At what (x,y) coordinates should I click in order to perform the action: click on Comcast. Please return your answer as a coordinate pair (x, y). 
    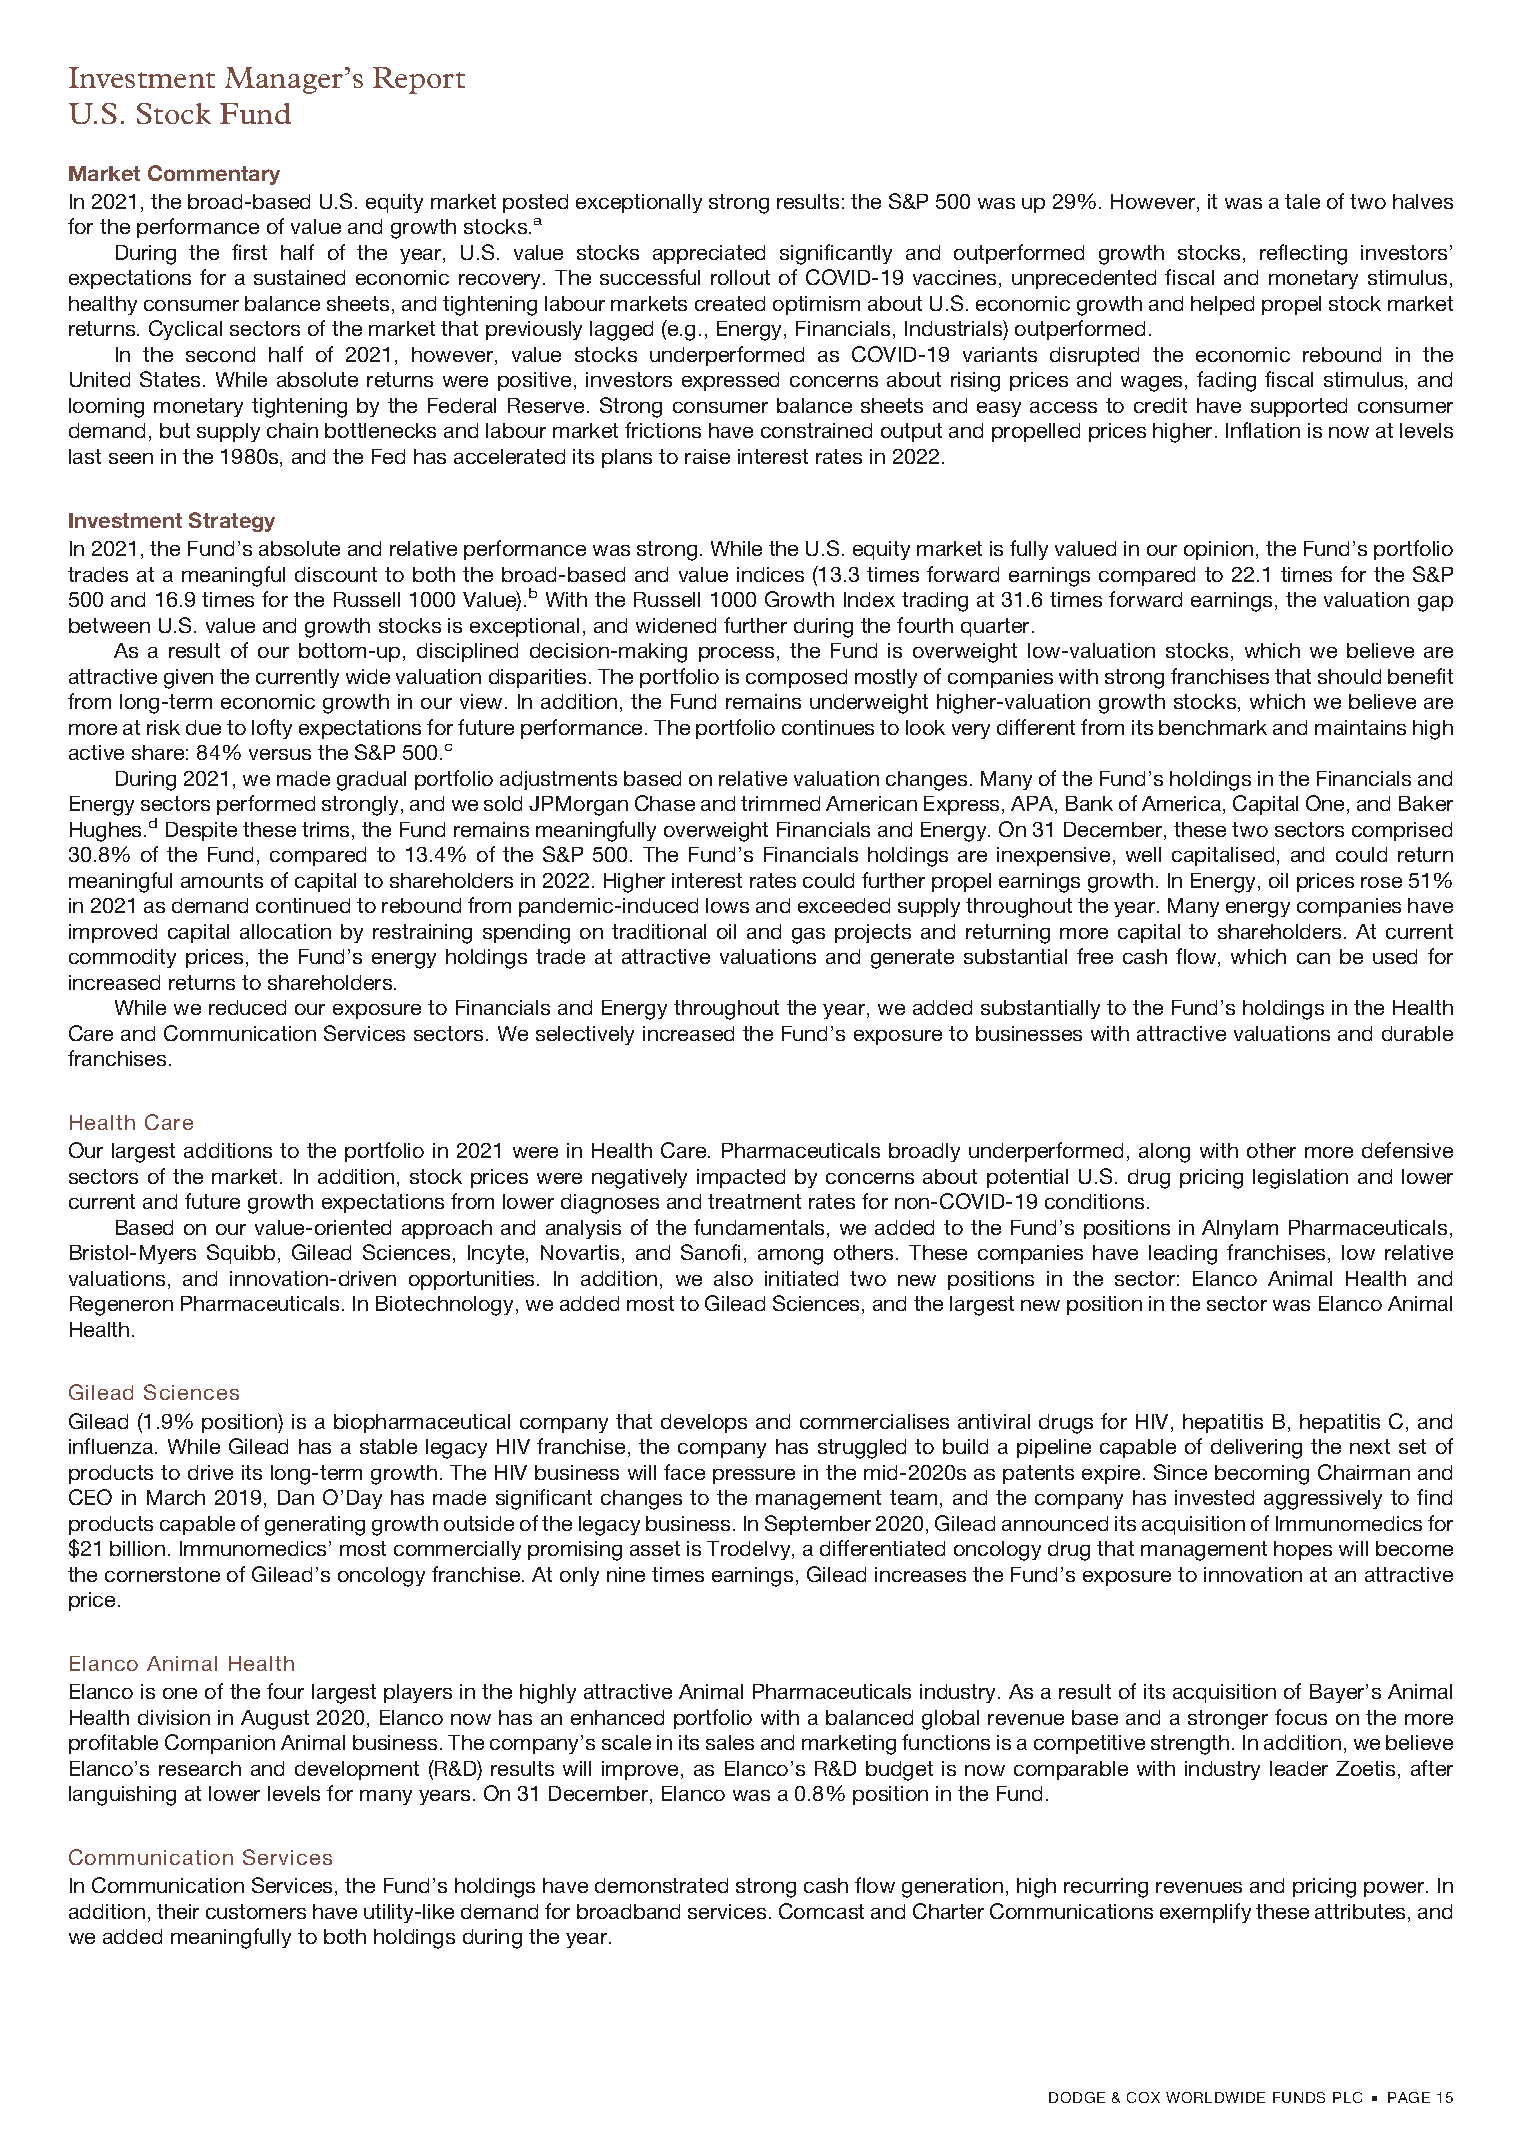
    Looking at the image, I should click on (821, 1911).
